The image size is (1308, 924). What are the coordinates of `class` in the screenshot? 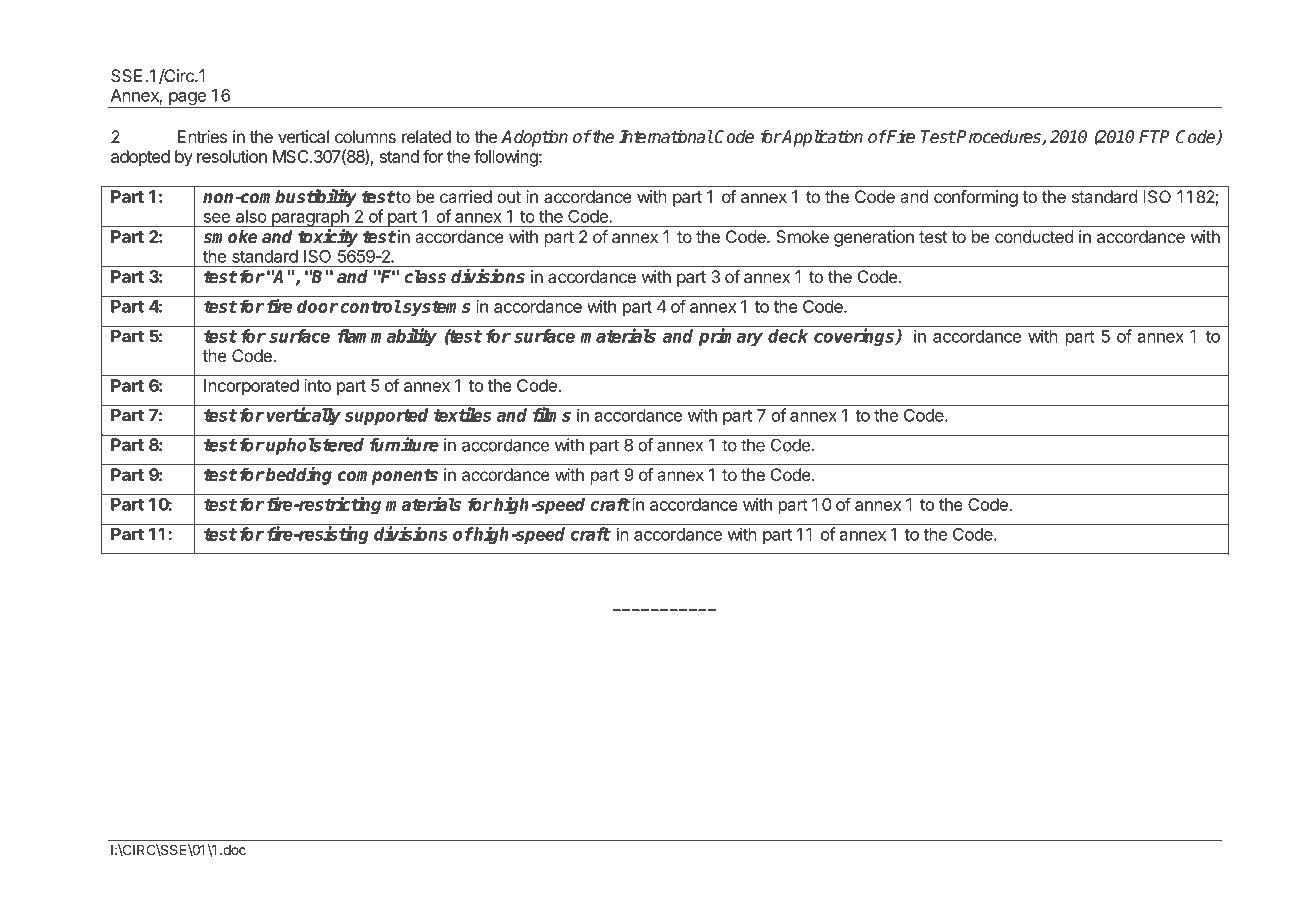 It's located at (425, 277).
